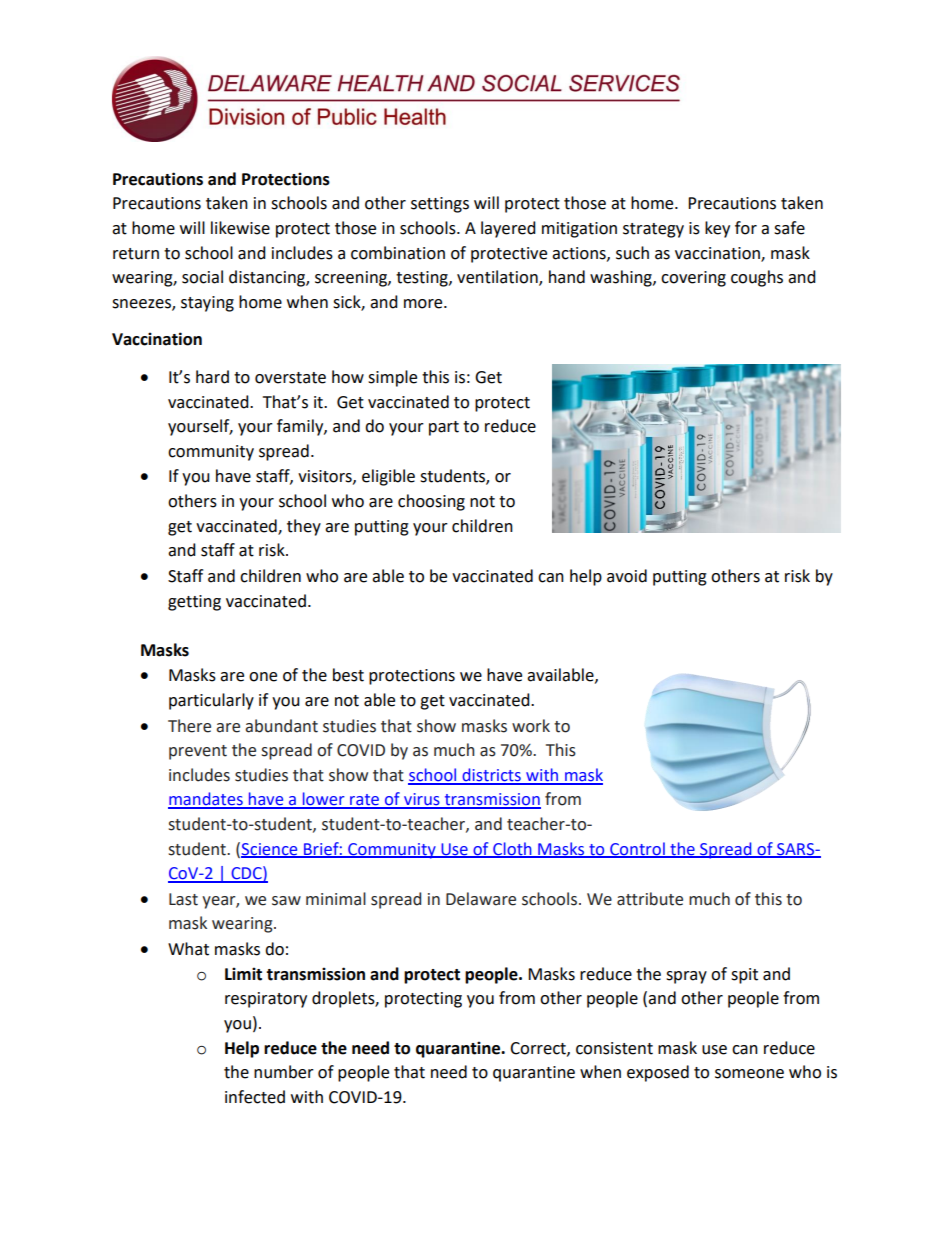 The width and height of the image is (952, 1233). What do you see at coordinates (304, 527) in the image?
I see `they` at bounding box center [304, 527].
